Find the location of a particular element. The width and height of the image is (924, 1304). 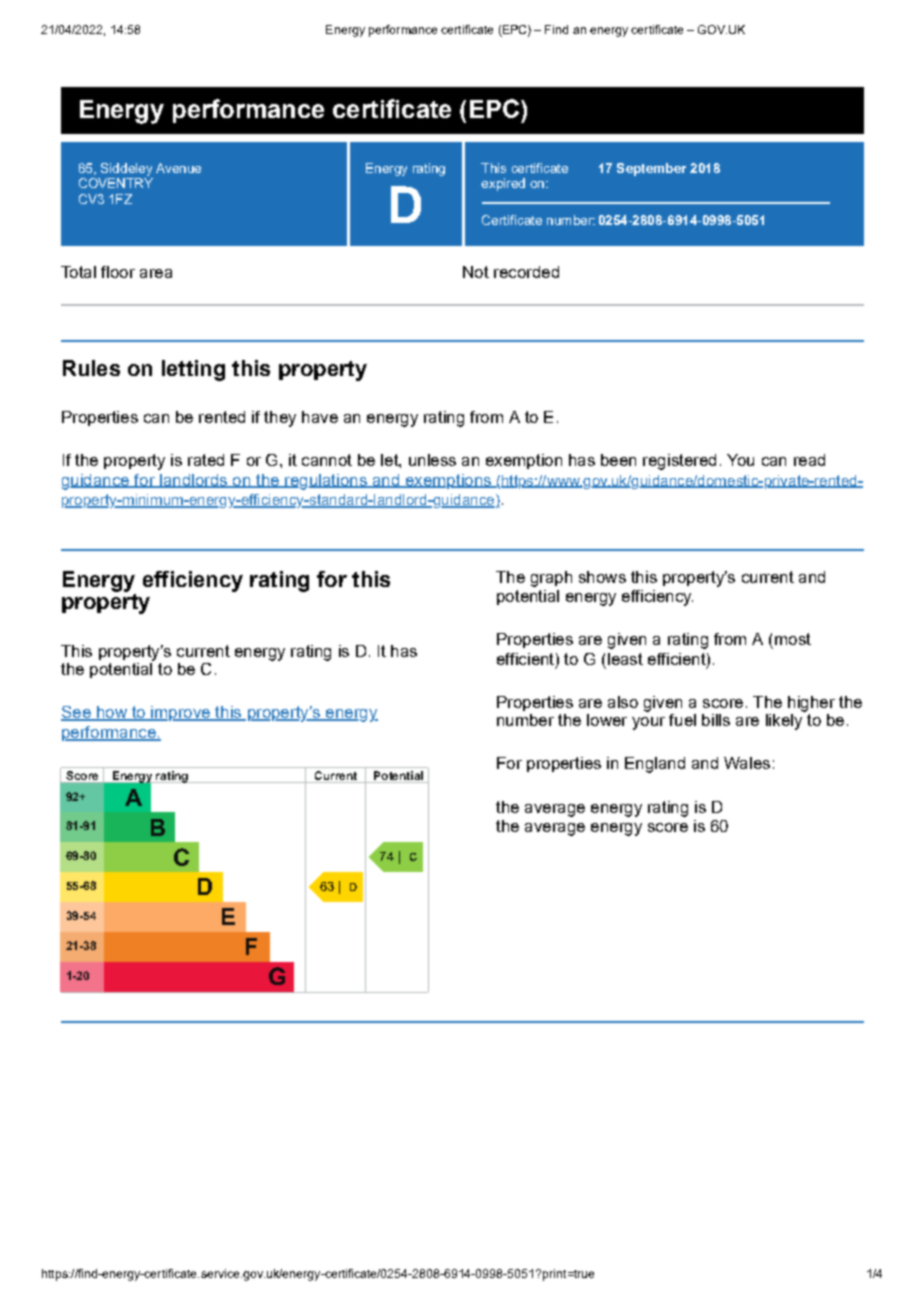

September is located at coordinates (651, 169).
